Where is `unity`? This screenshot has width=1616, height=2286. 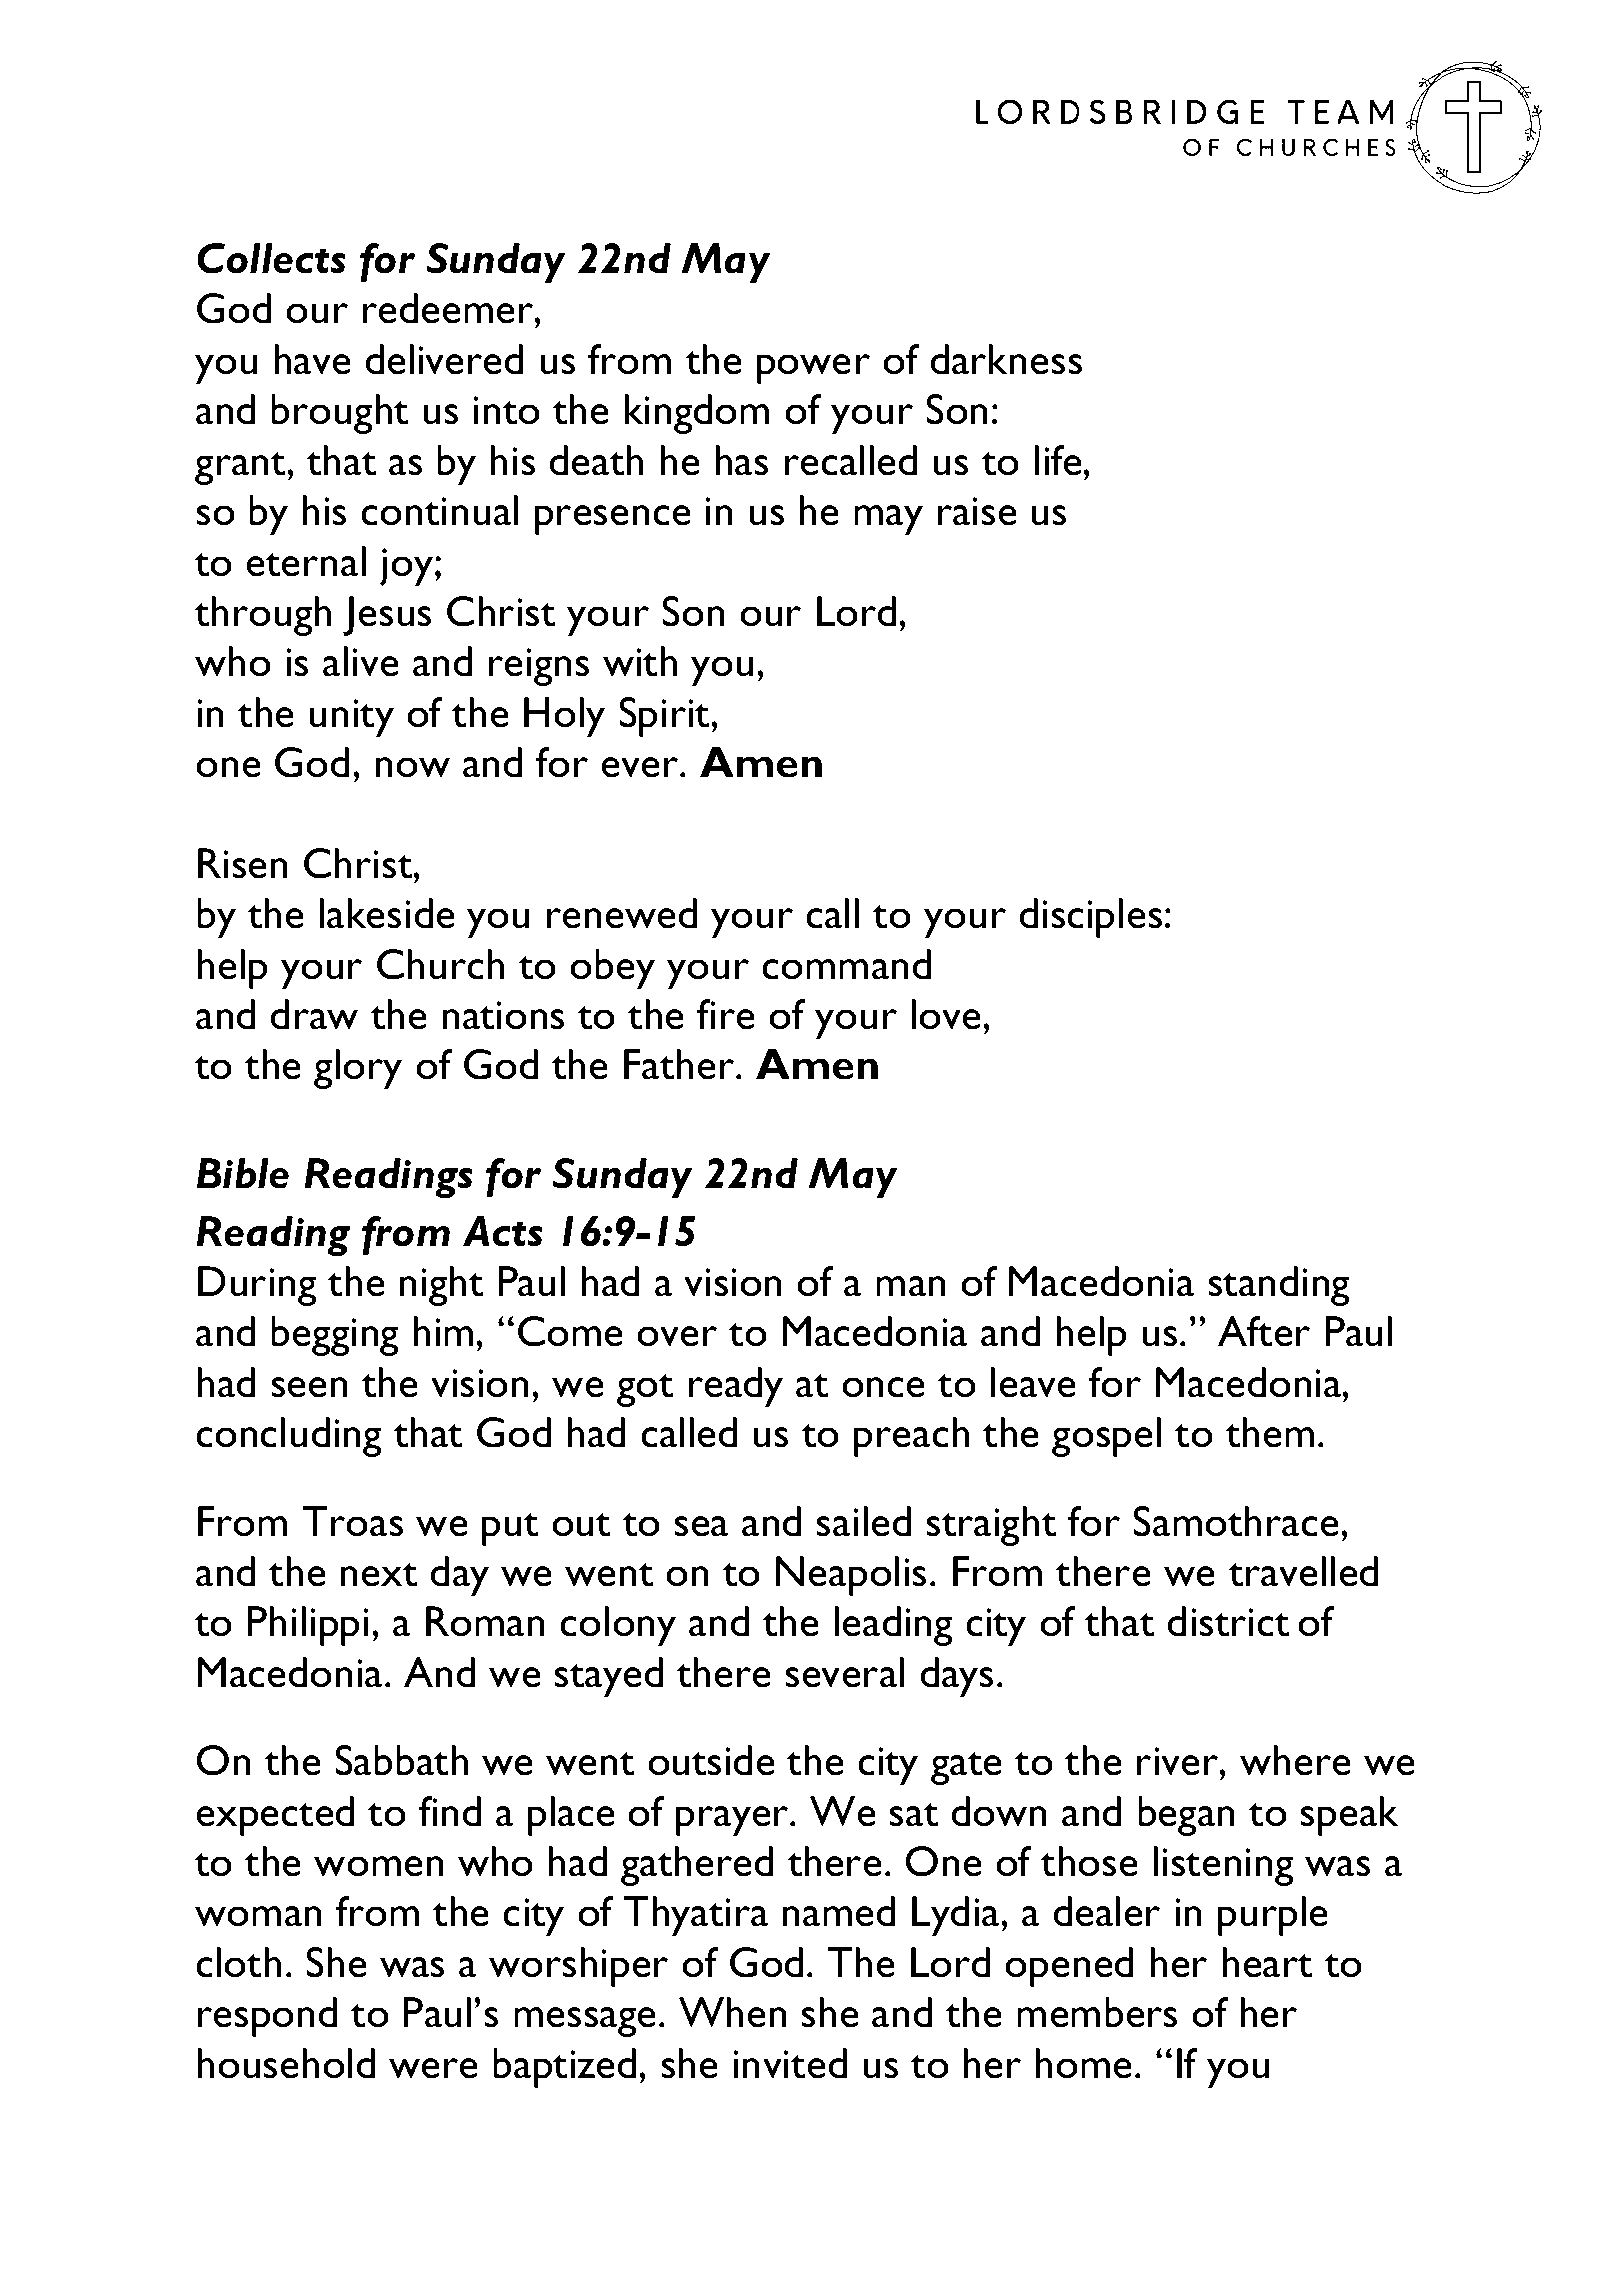 unity is located at coordinates (351, 718).
